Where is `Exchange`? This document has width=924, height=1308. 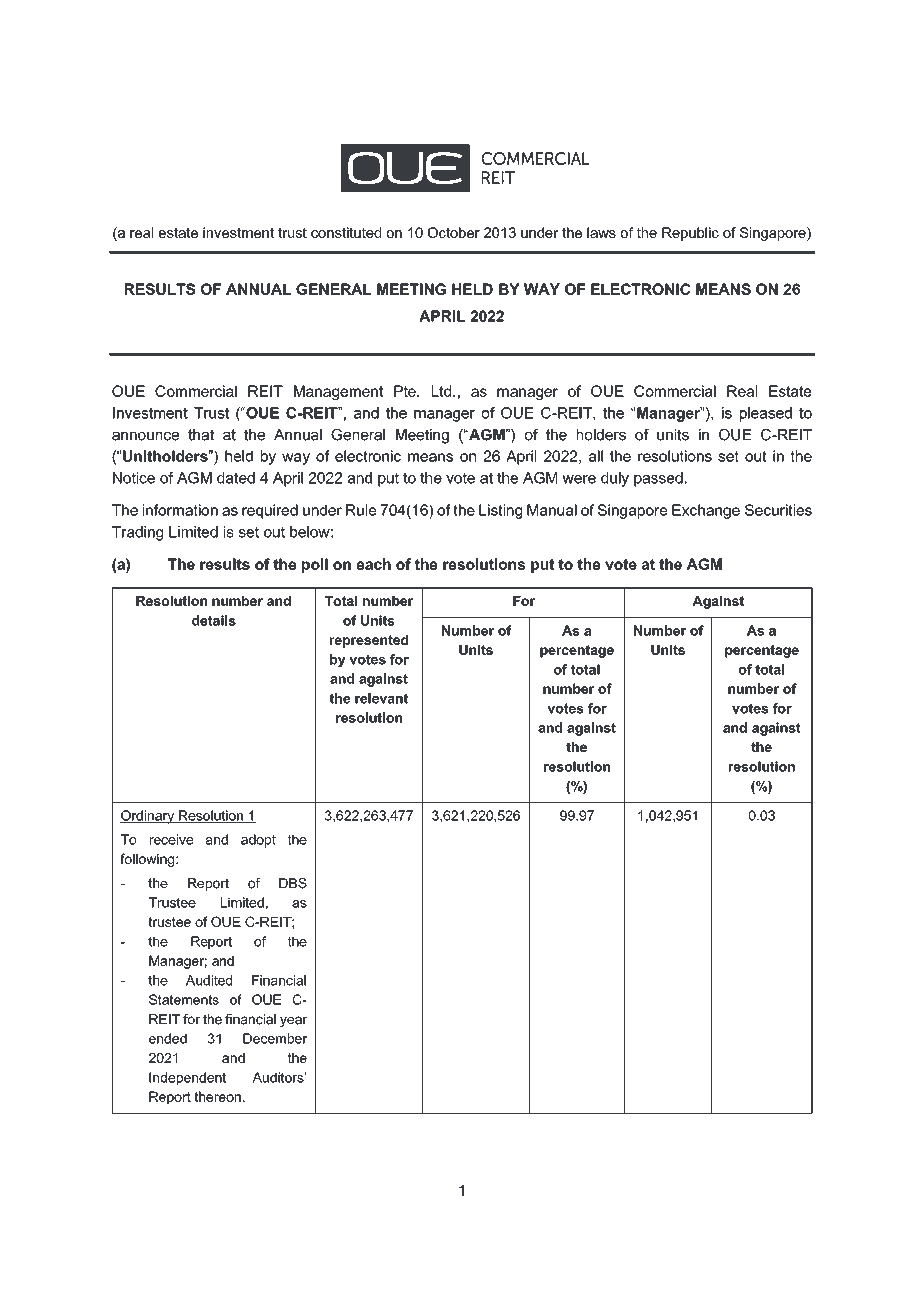 Exchange is located at coordinates (706, 511).
